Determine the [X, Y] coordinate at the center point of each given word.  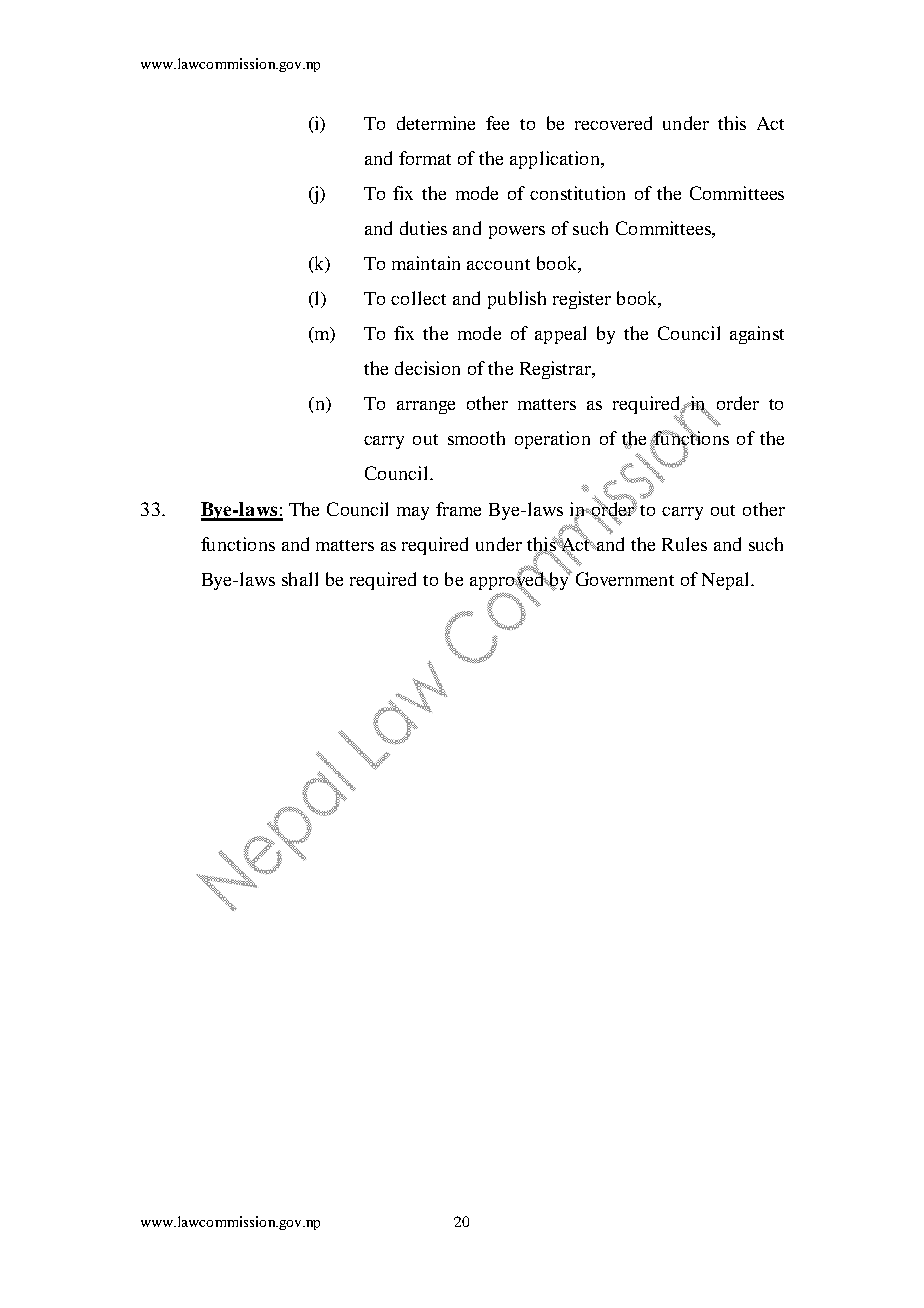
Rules [684, 544]
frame [458, 509]
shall [300, 579]
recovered [613, 123]
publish [517, 300]
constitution [577, 193]
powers [517, 232]
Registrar [557, 370]
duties [423, 228]
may [413, 513]
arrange [426, 407]
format [425, 158]
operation [552, 440]
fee [497, 123]
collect [418, 298]
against [757, 335]
